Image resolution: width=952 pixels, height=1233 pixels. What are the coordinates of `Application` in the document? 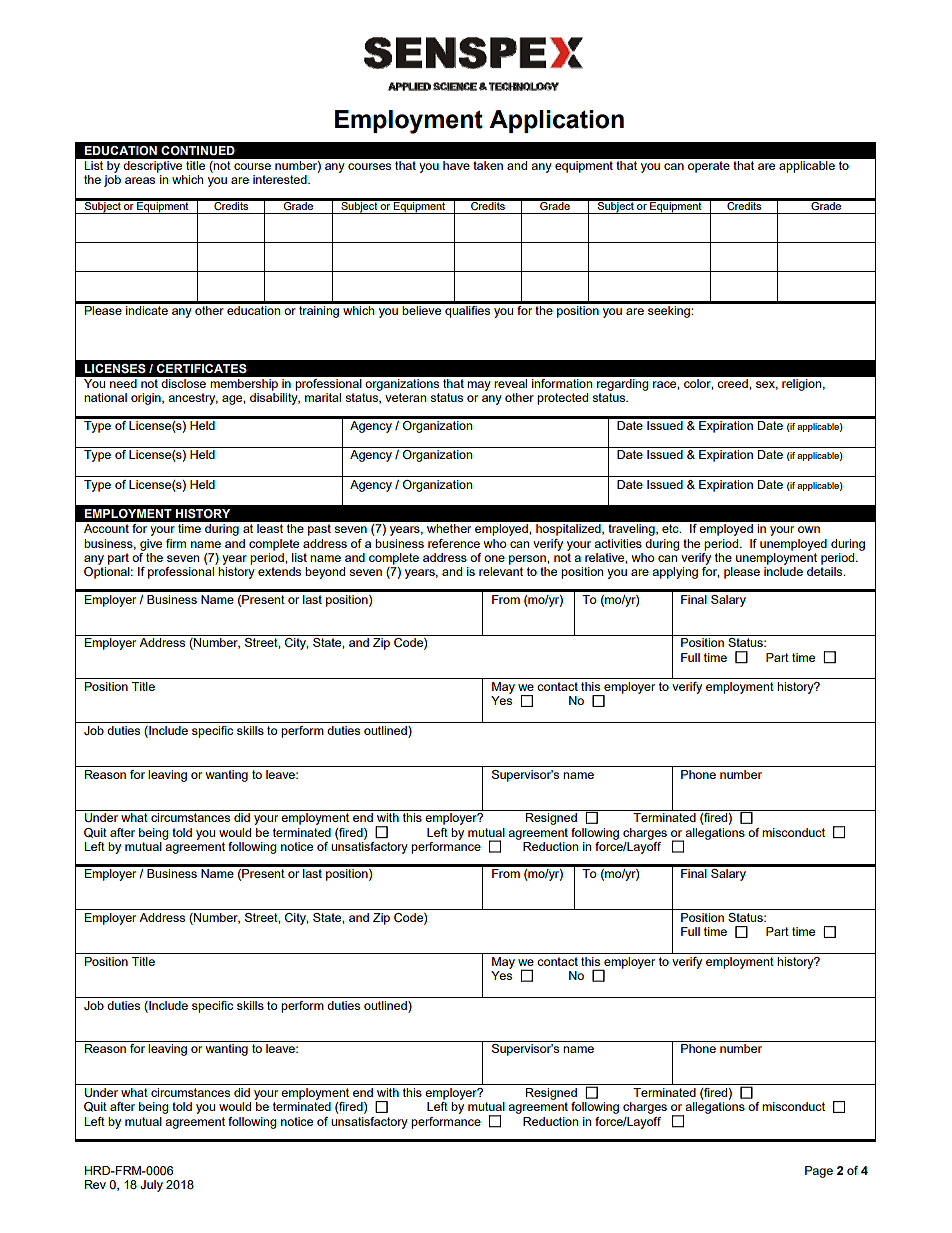 It's located at (556, 121).
